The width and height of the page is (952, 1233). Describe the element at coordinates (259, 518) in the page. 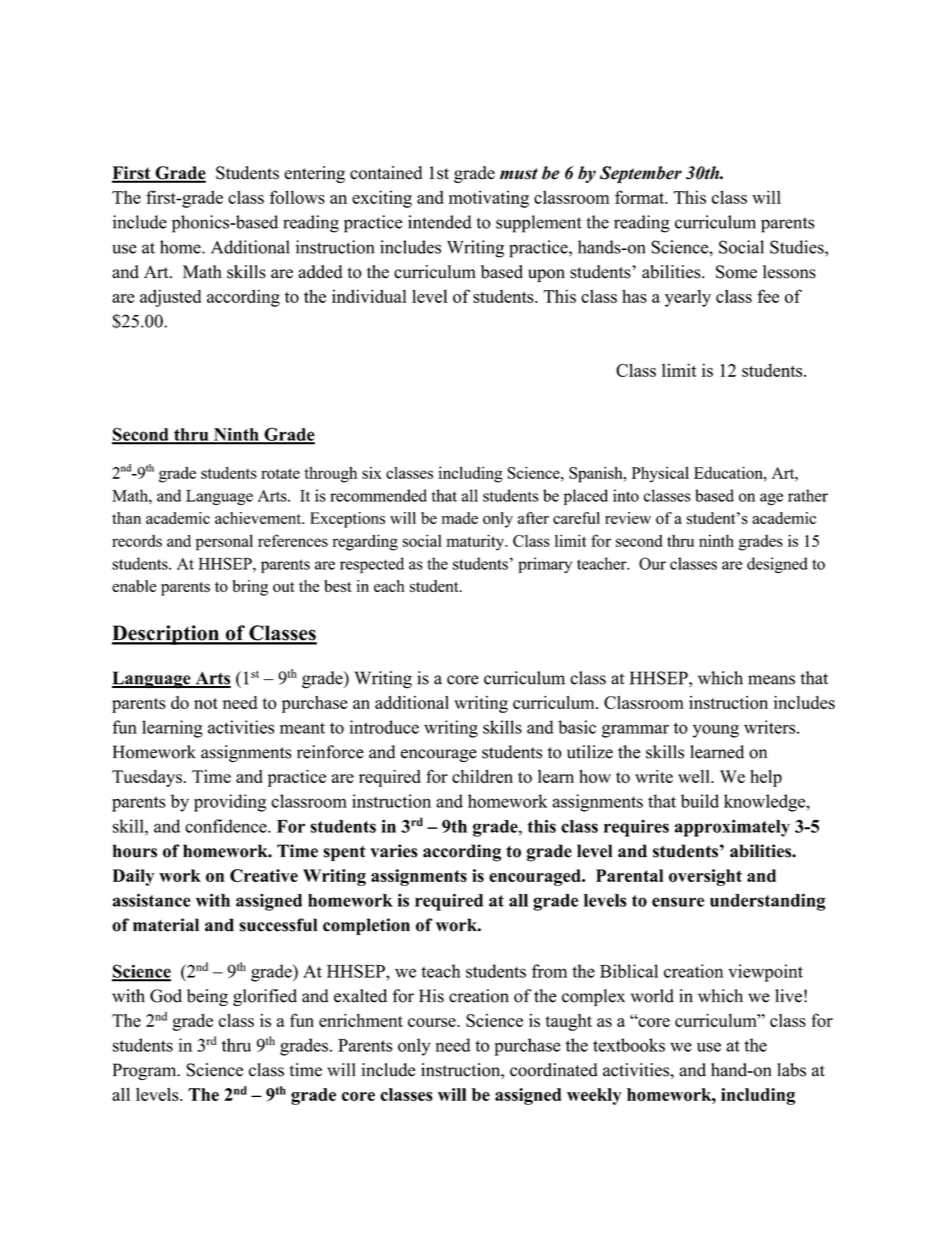

I see `achievement` at that location.
